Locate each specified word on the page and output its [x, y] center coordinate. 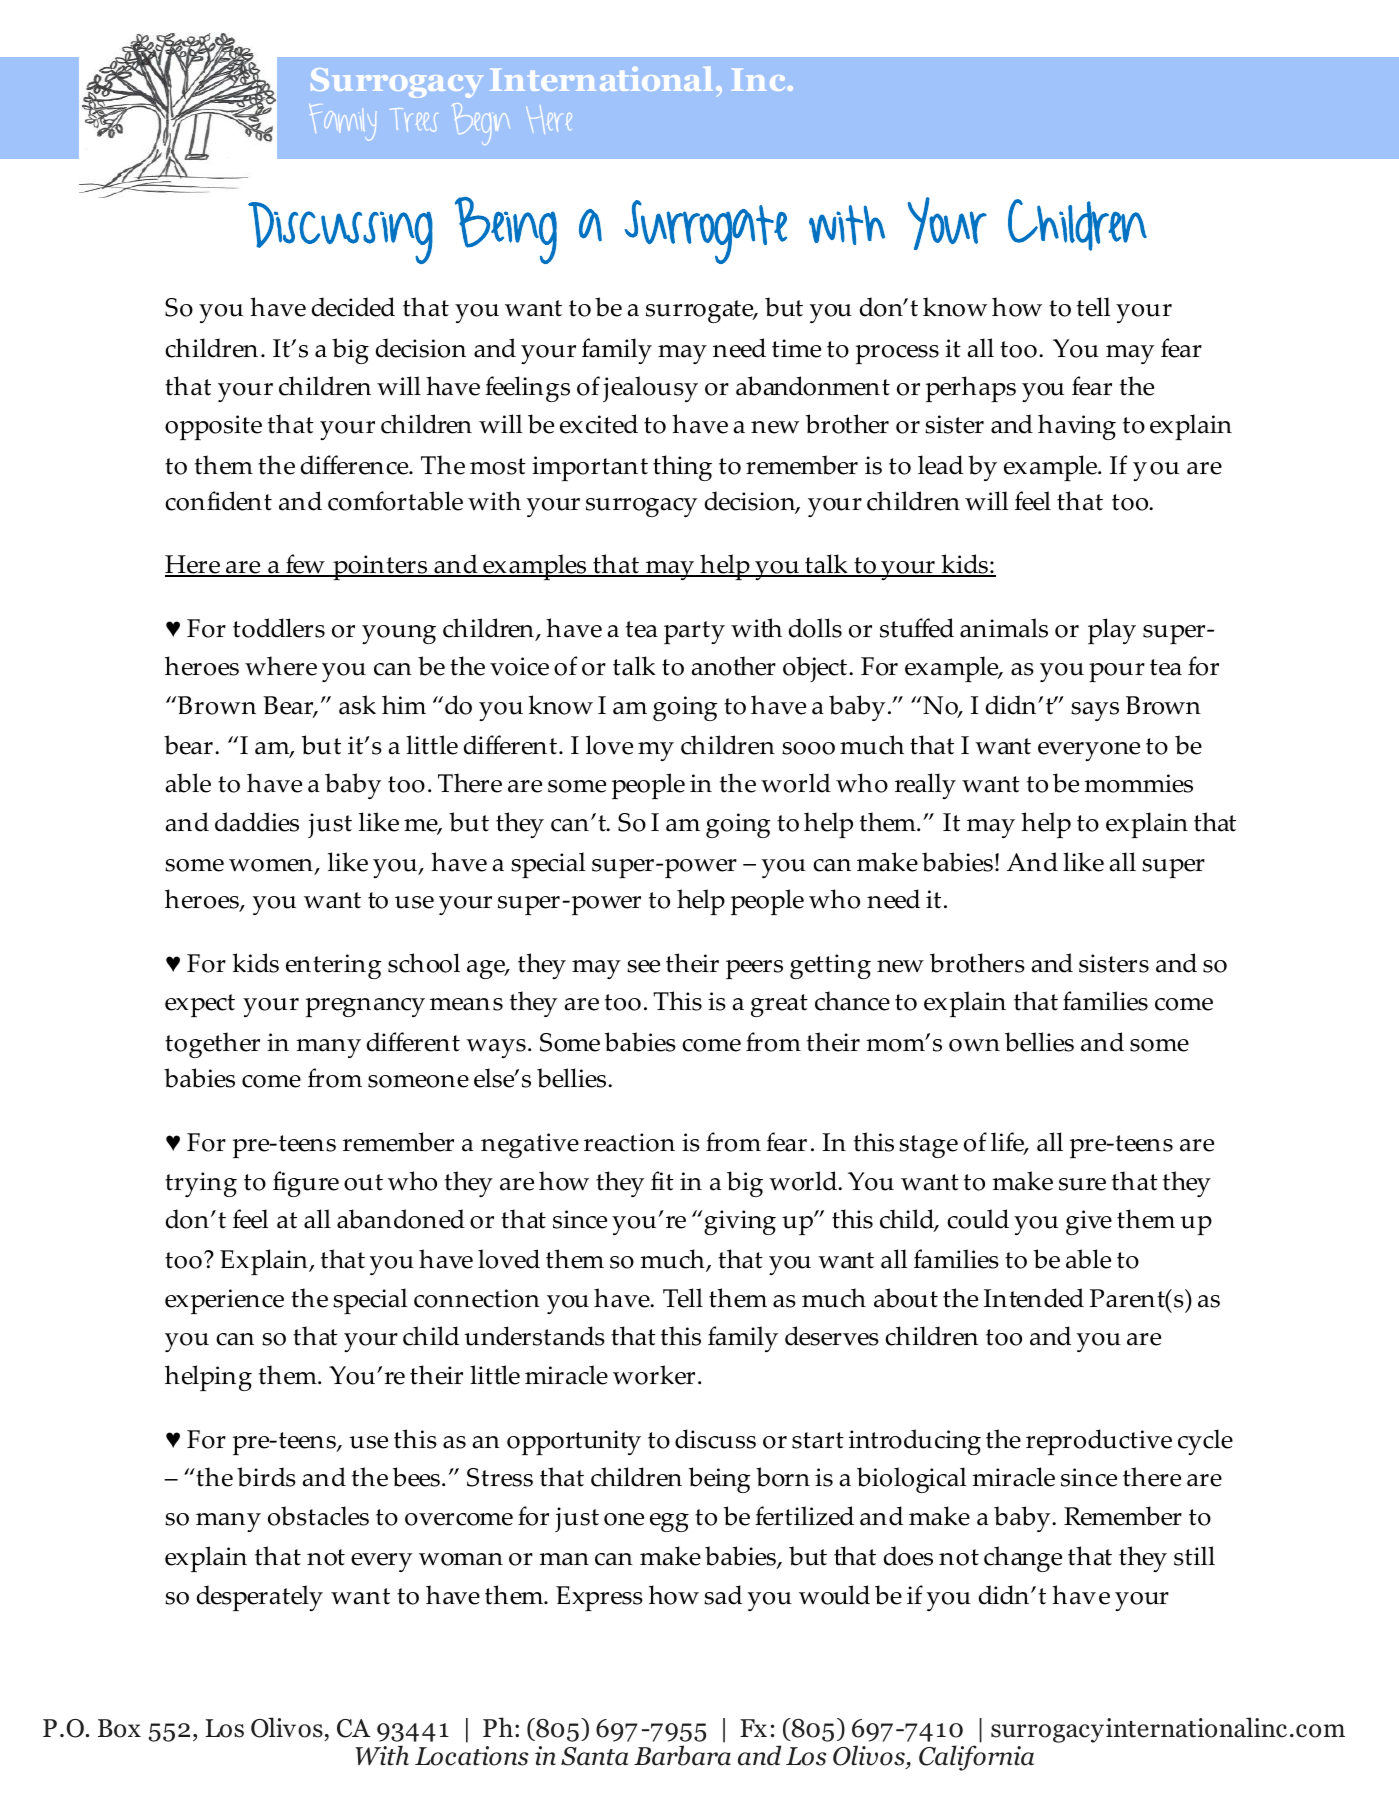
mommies [1139, 783]
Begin [481, 124]
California [976, 1758]
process [897, 354]
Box [119, 1728]
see [643, 966]
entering [333, 966]
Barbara [682, 1755]
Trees [413, 120]
